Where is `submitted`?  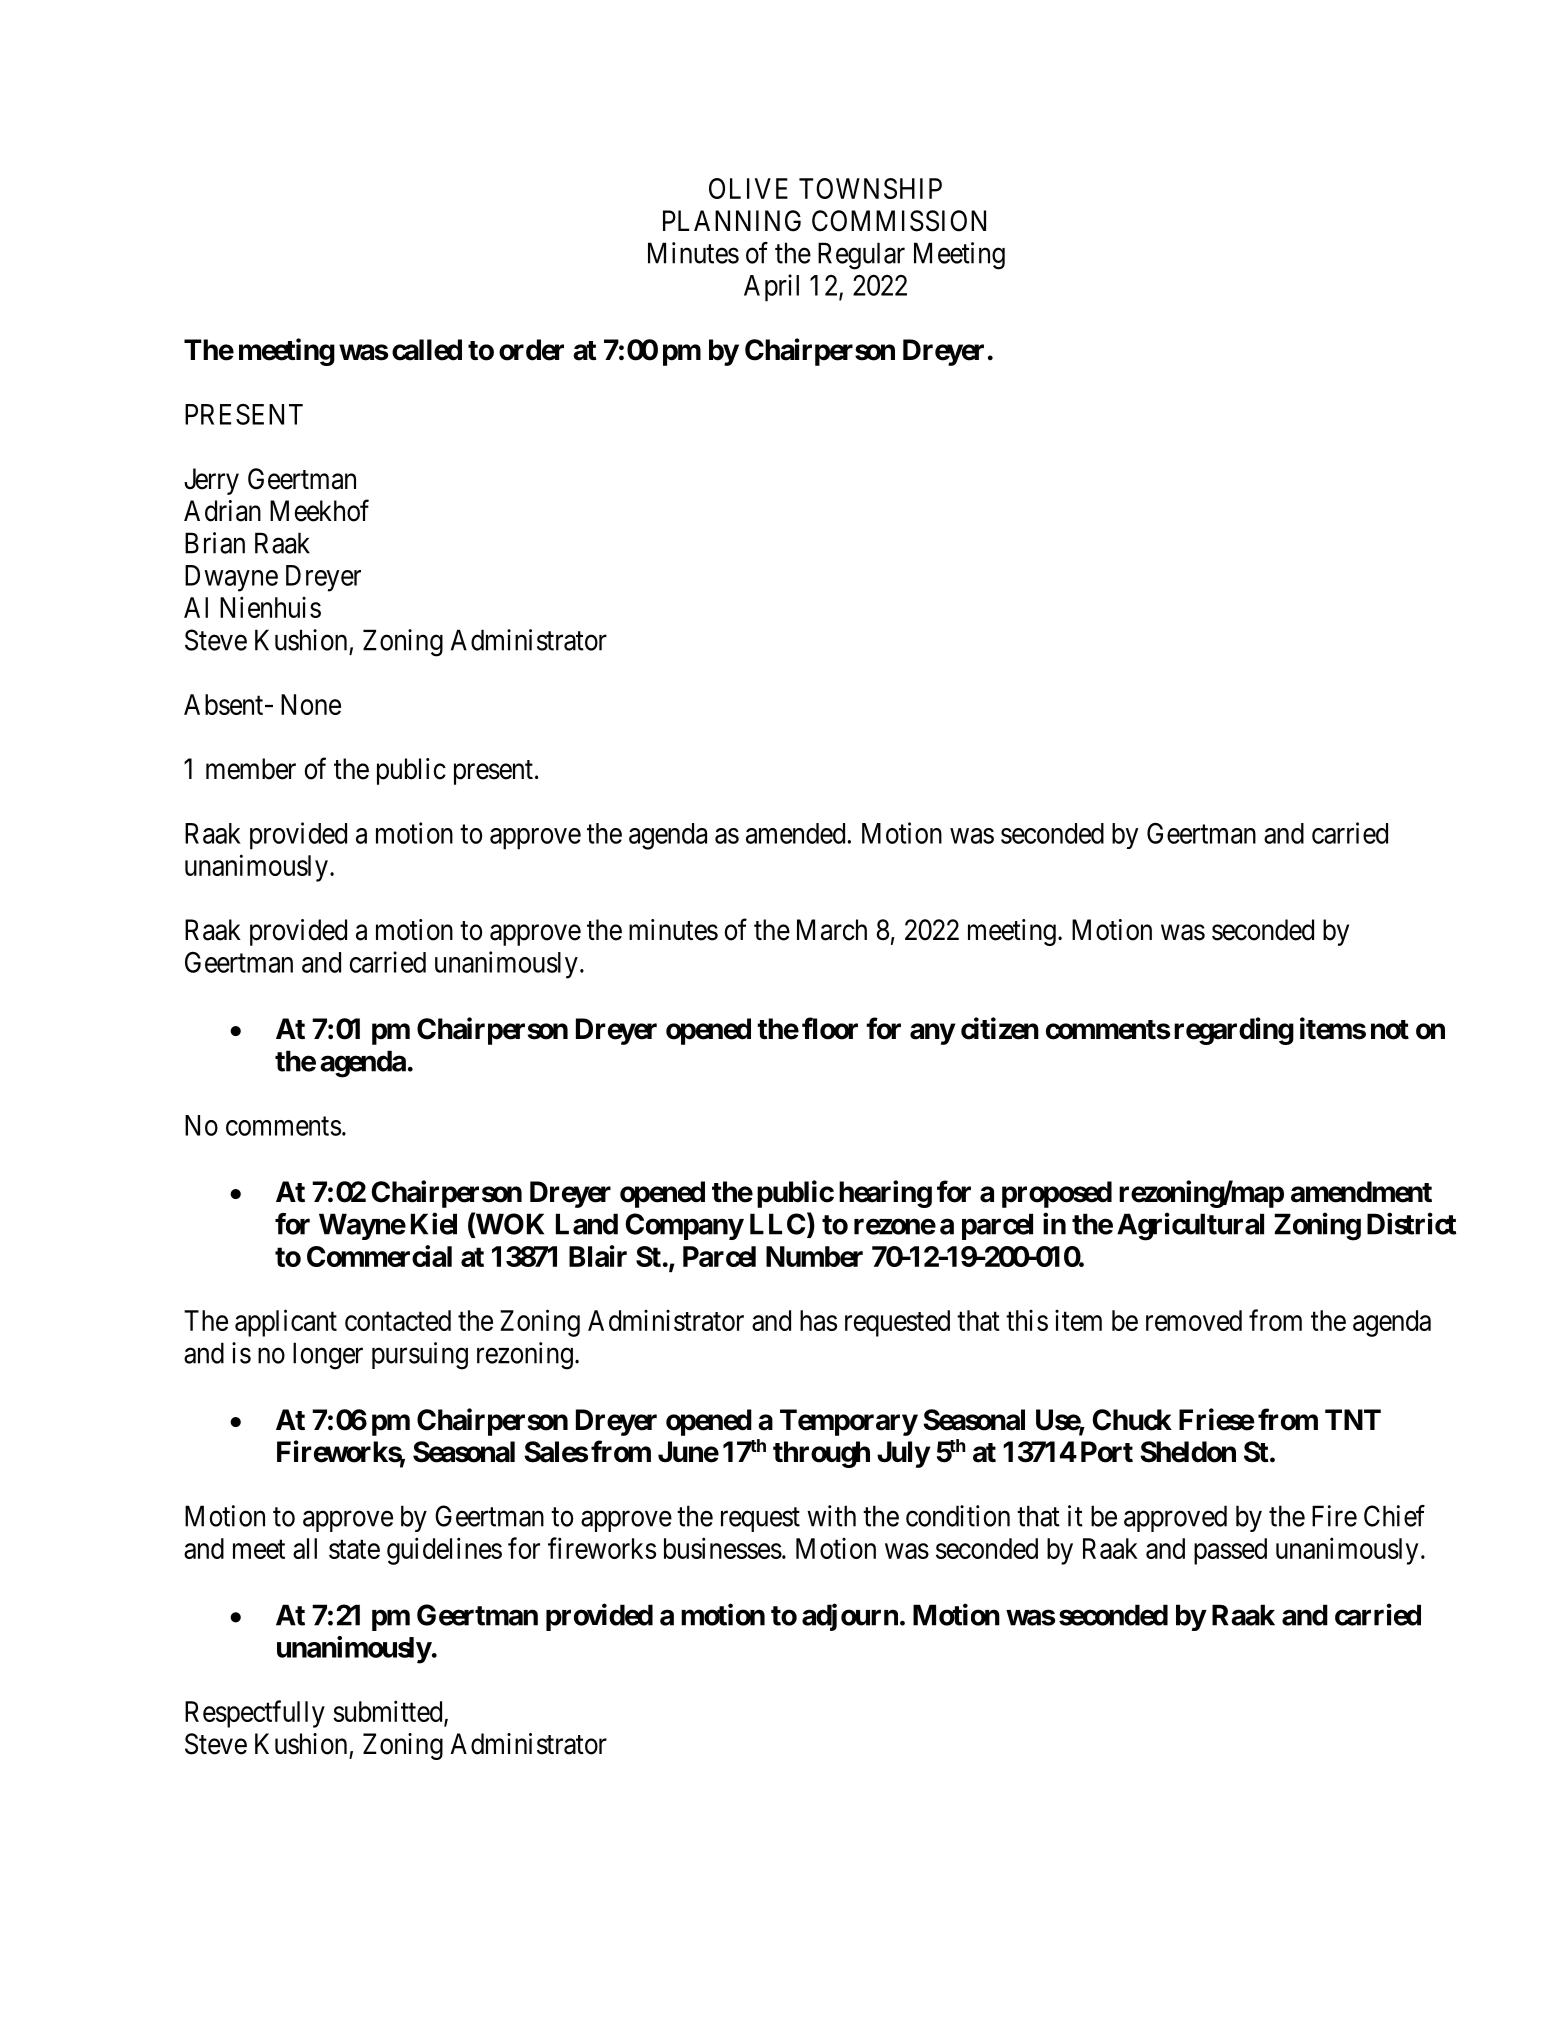 submitted is located at coordinates (389, 1712).
